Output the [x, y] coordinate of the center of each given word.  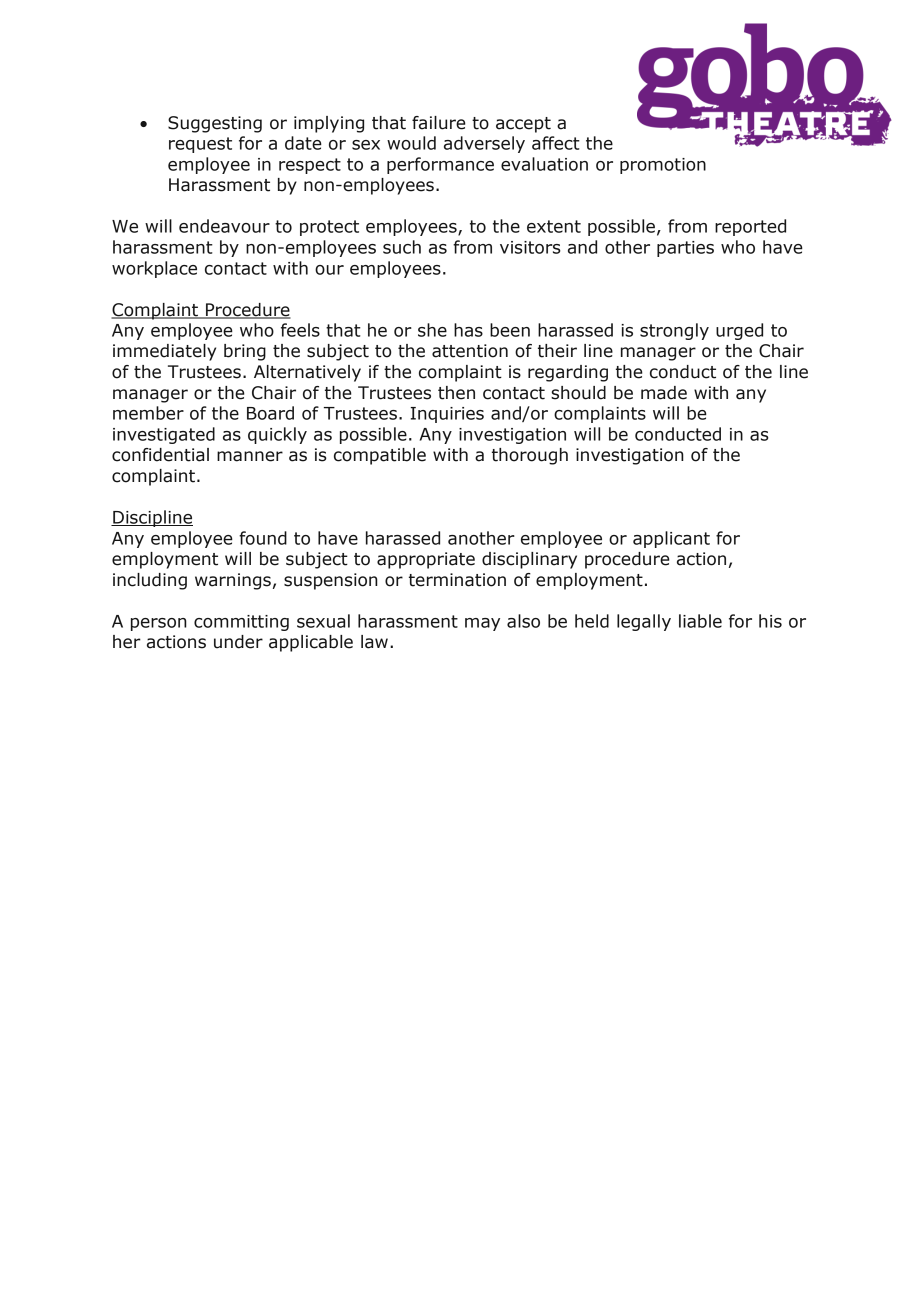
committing [241, 623]
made [664, 393]
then [456, 393]
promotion [663, 166]
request [200, 145]
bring [245, 352]
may [482, 624]
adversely [484, 144]
